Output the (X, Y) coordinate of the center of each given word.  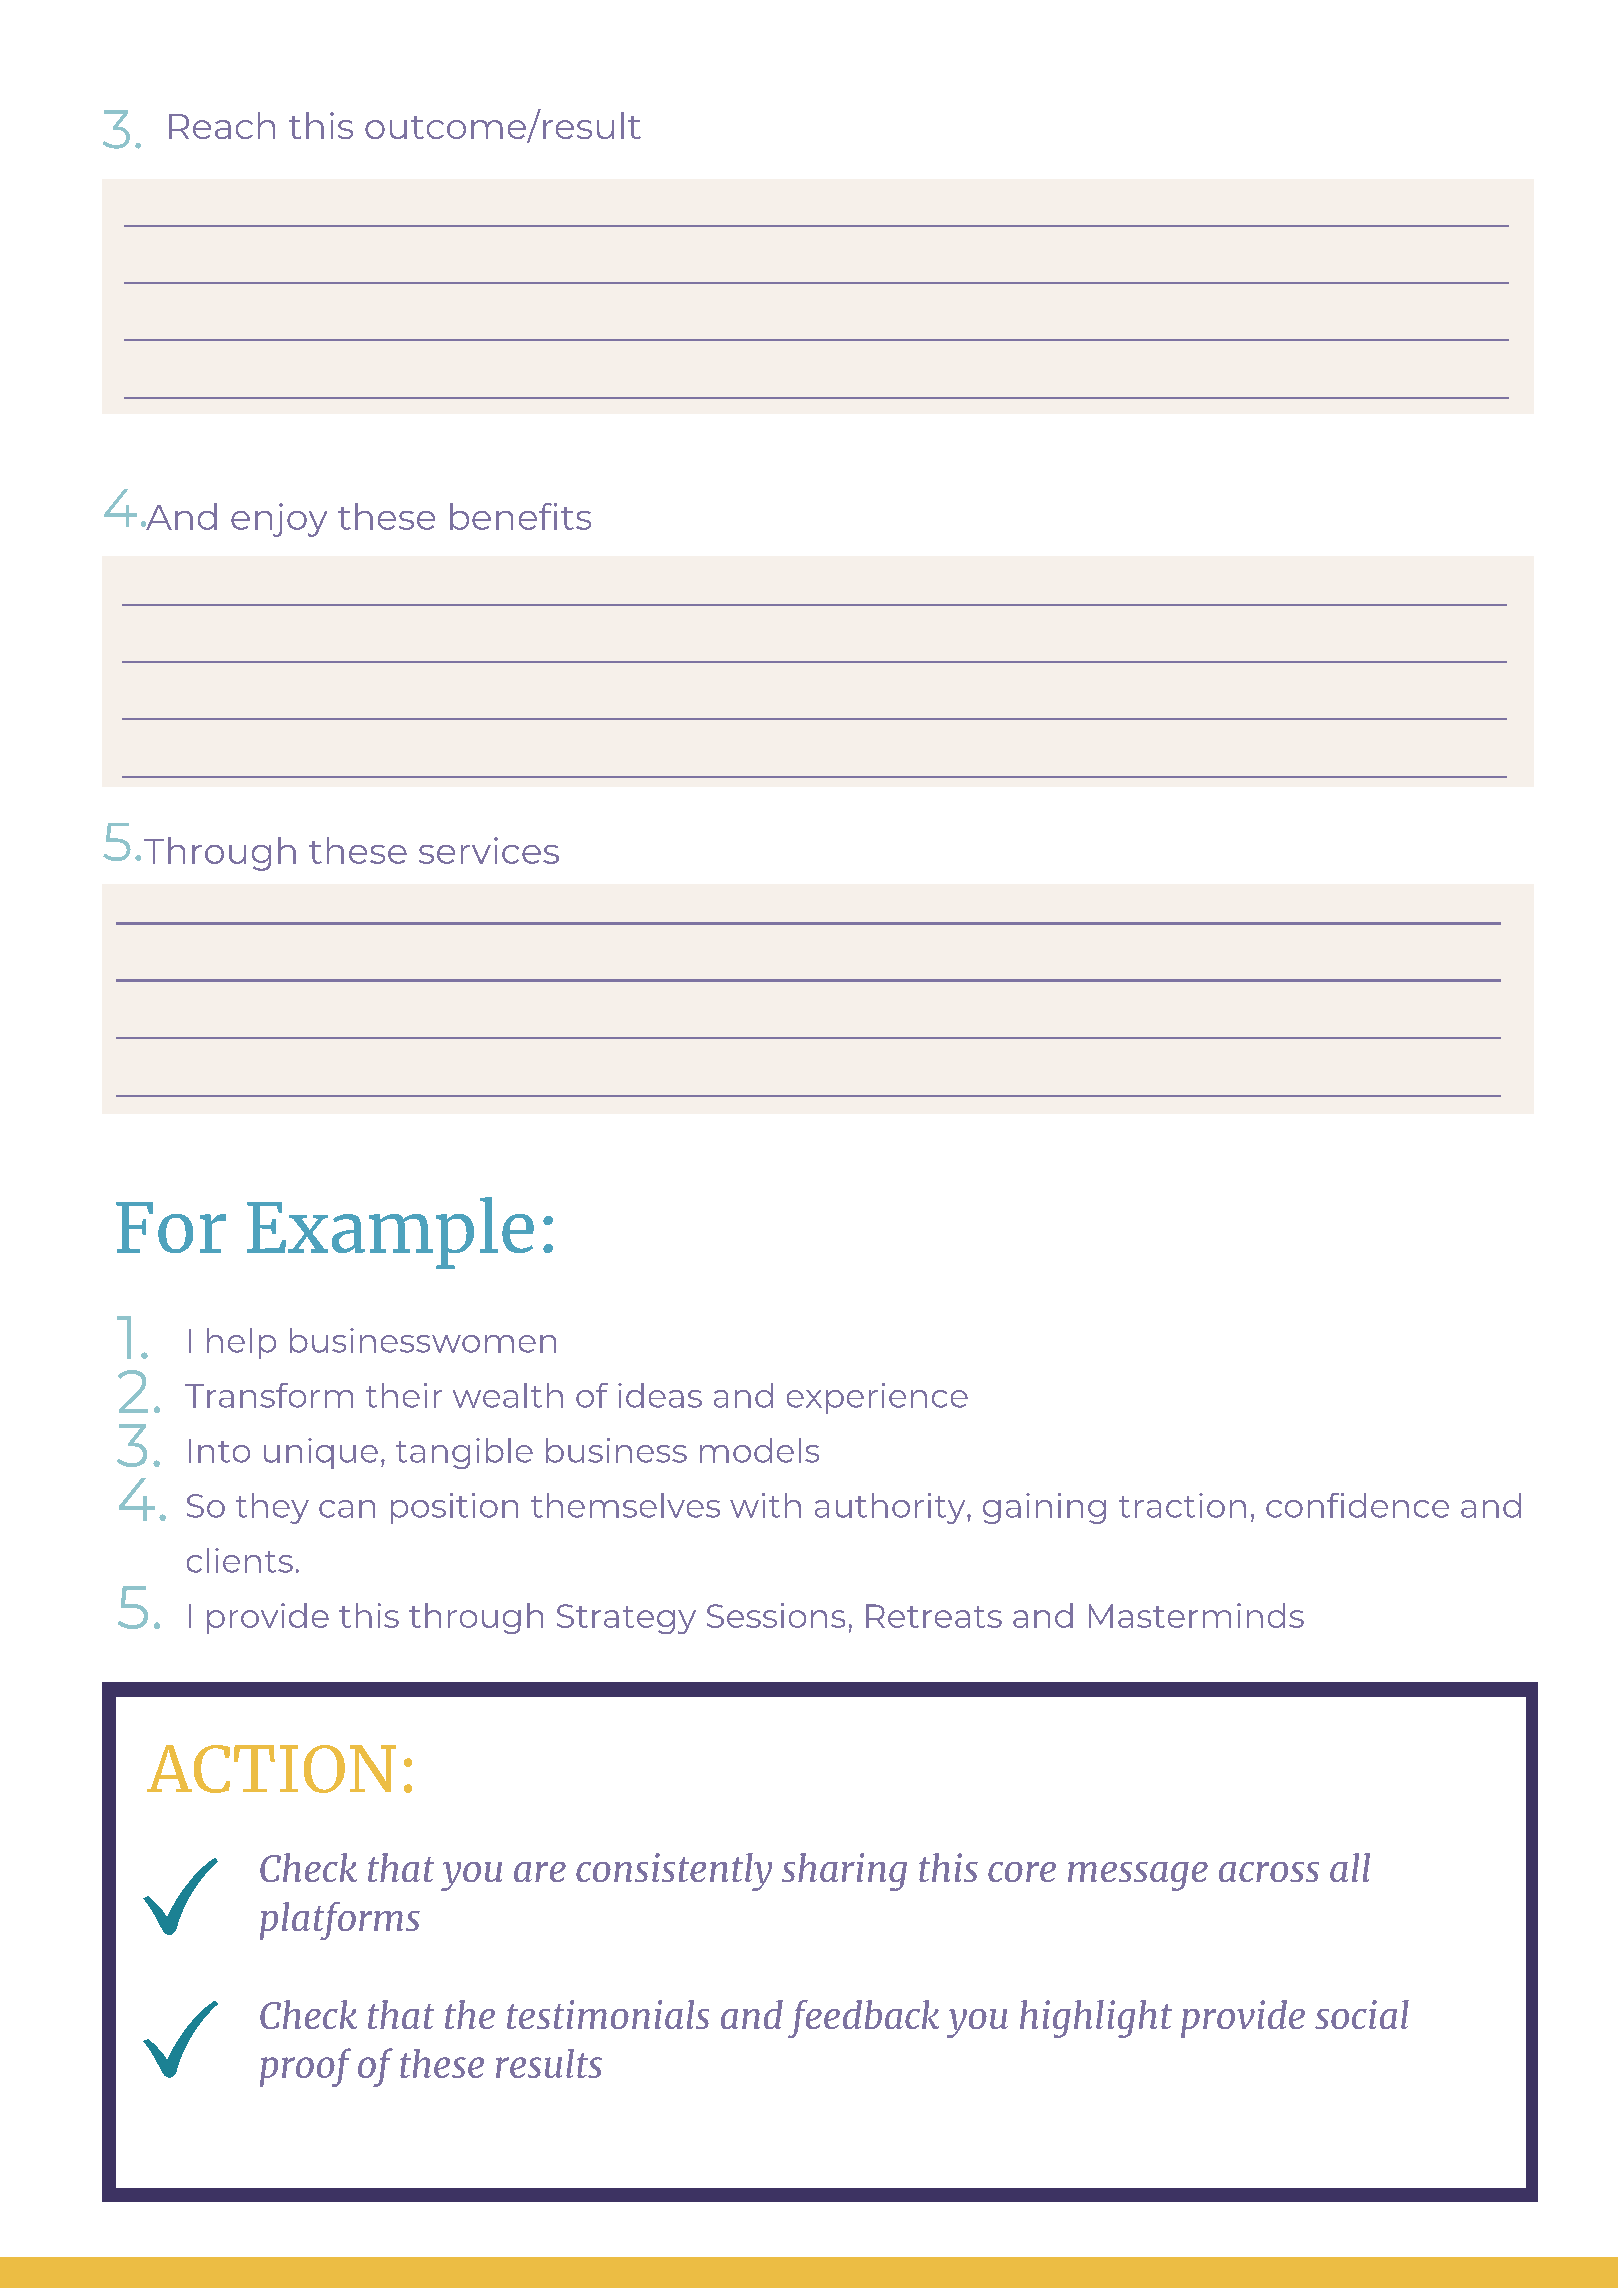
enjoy (279, 520)
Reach (222, 125)
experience (877, 1398)
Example (390, 1233)
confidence (1357, 1505)
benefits (520, 516)
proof (305, 2067)
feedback (863, 2019)
